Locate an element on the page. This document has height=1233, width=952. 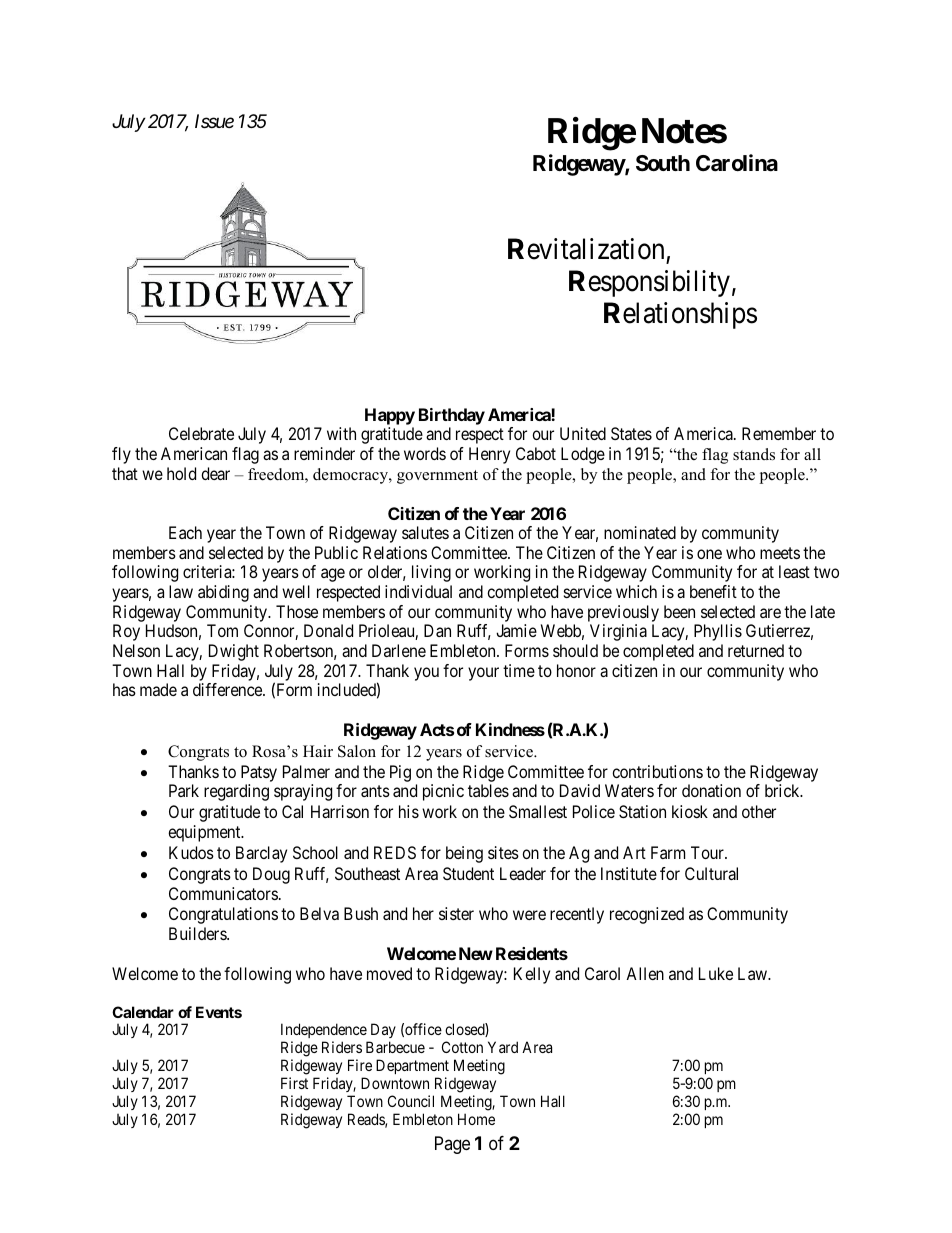
Remember is located at coordinates (779, 433).
